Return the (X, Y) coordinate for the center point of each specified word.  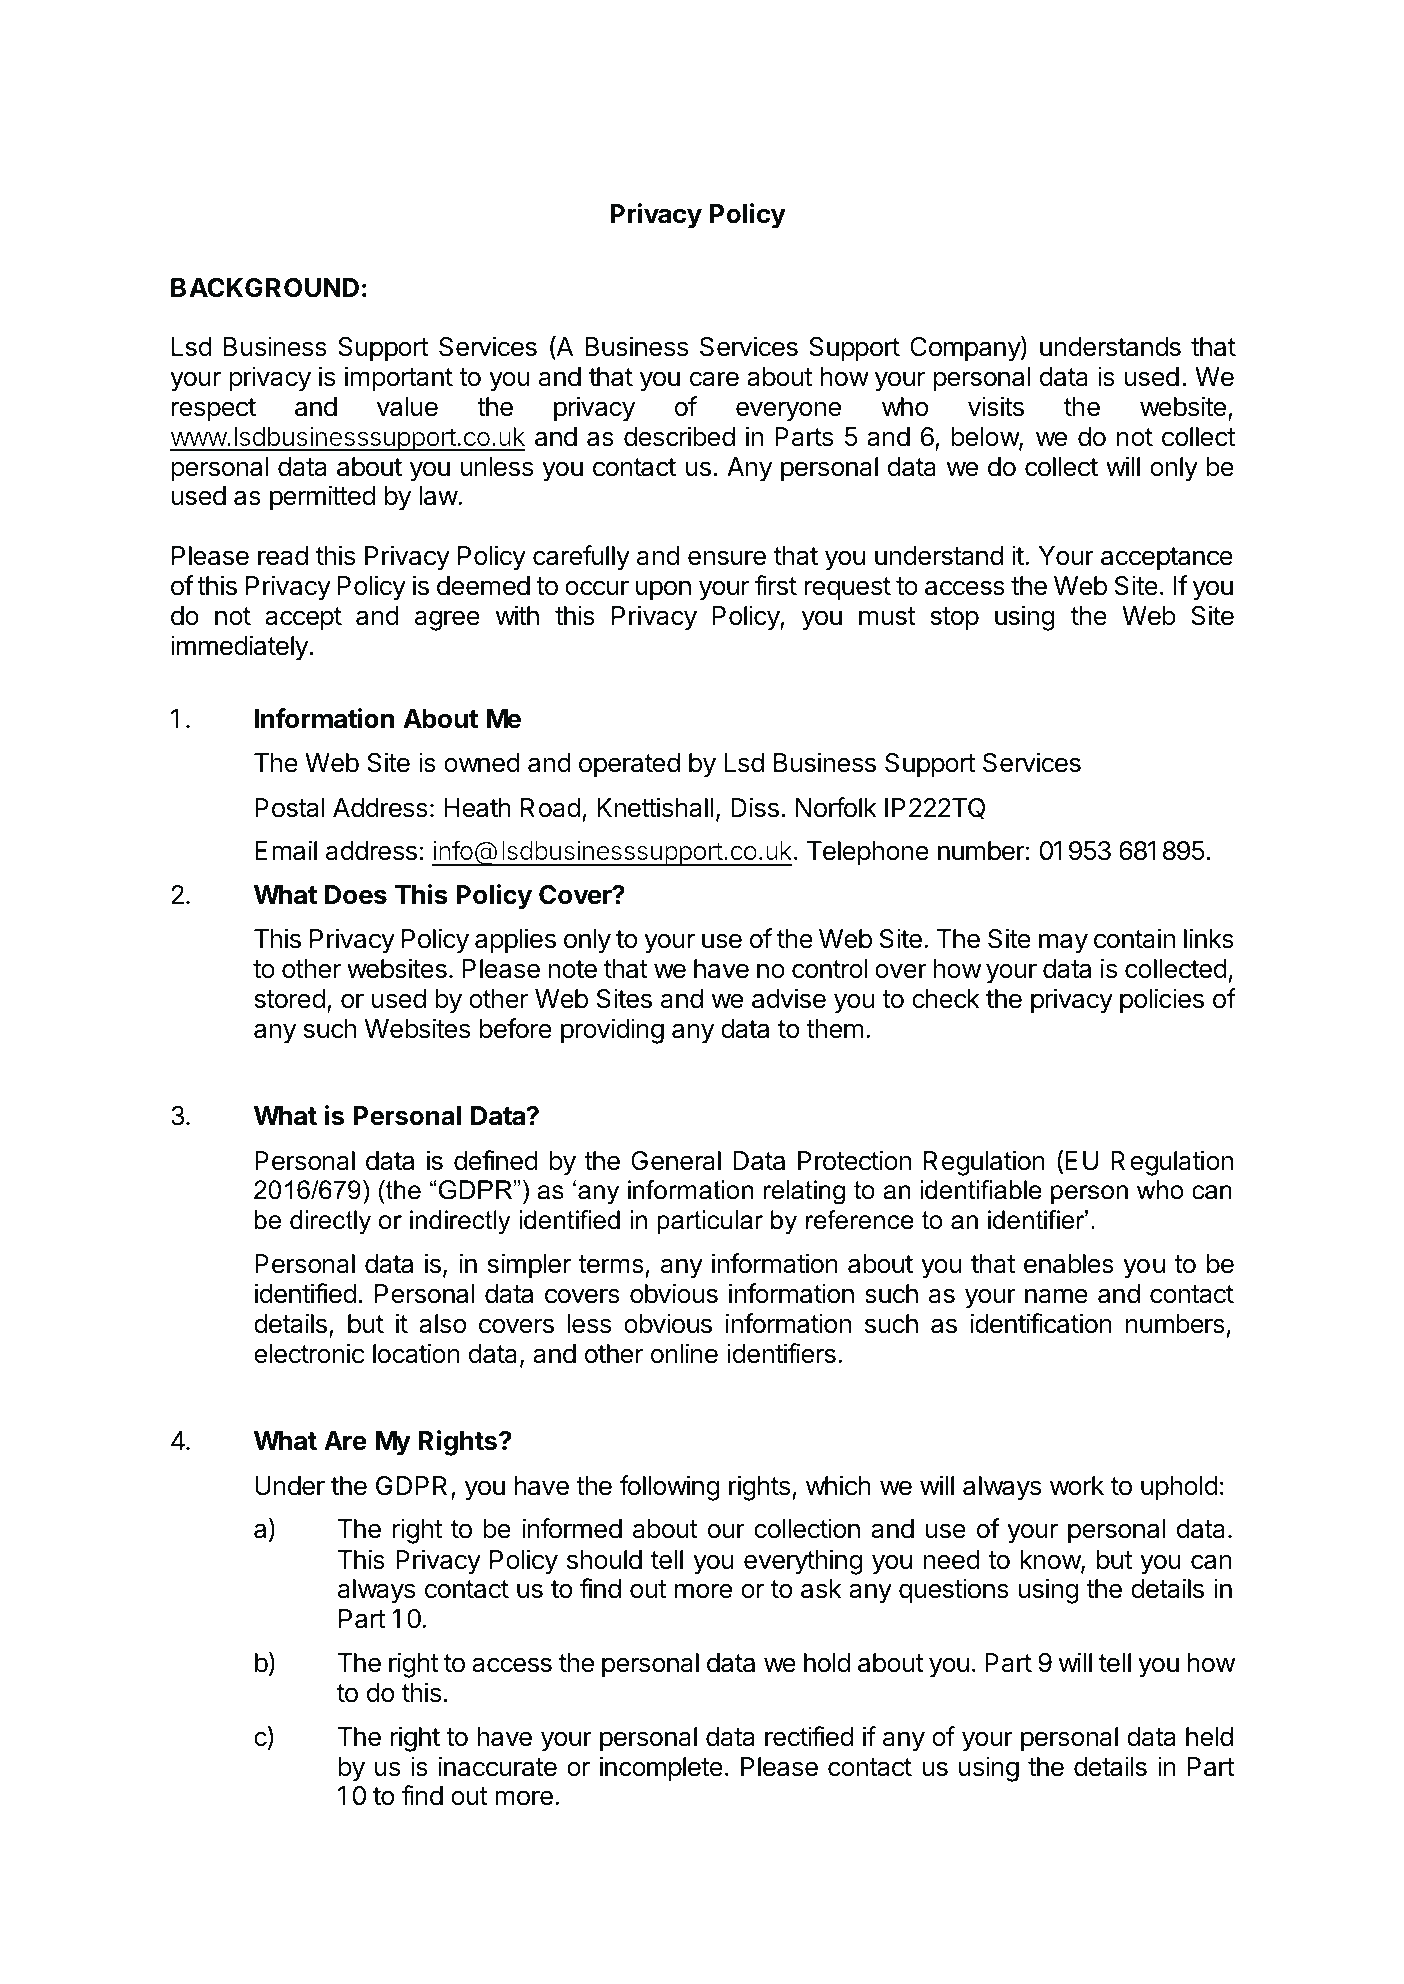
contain (1134, 938)
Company (966, 349)
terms (612, 1266)
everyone (788, 411)
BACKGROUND (265, 288)
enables (1069, 1264)
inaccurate (497, 1766)
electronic (309, 1353)
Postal (290, 808)
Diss (755, 807)
